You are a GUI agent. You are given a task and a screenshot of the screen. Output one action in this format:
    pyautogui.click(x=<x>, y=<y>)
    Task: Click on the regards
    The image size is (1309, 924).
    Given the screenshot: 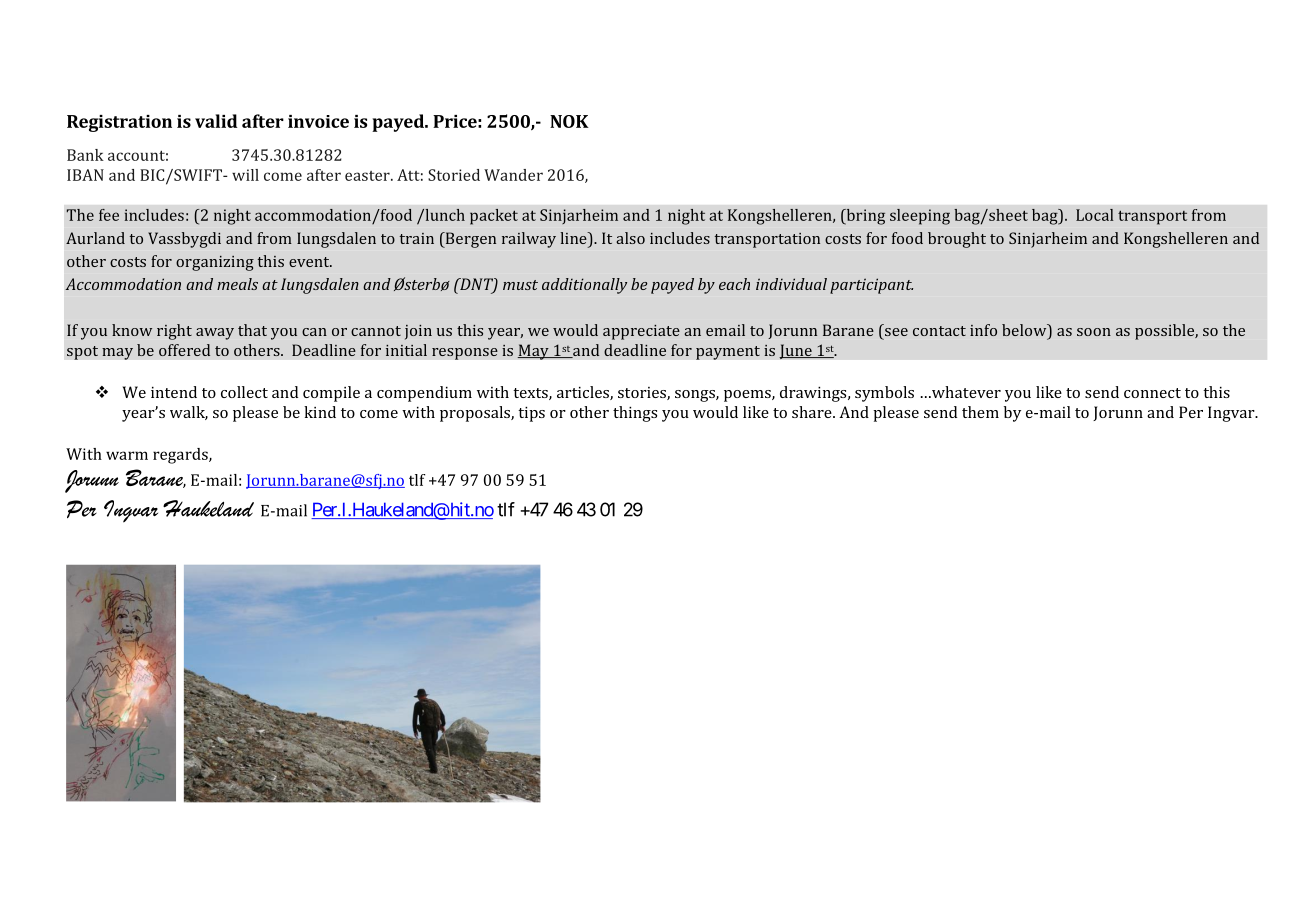 What is the action you would take?
    pyautogui.click(x=181, y=456)
